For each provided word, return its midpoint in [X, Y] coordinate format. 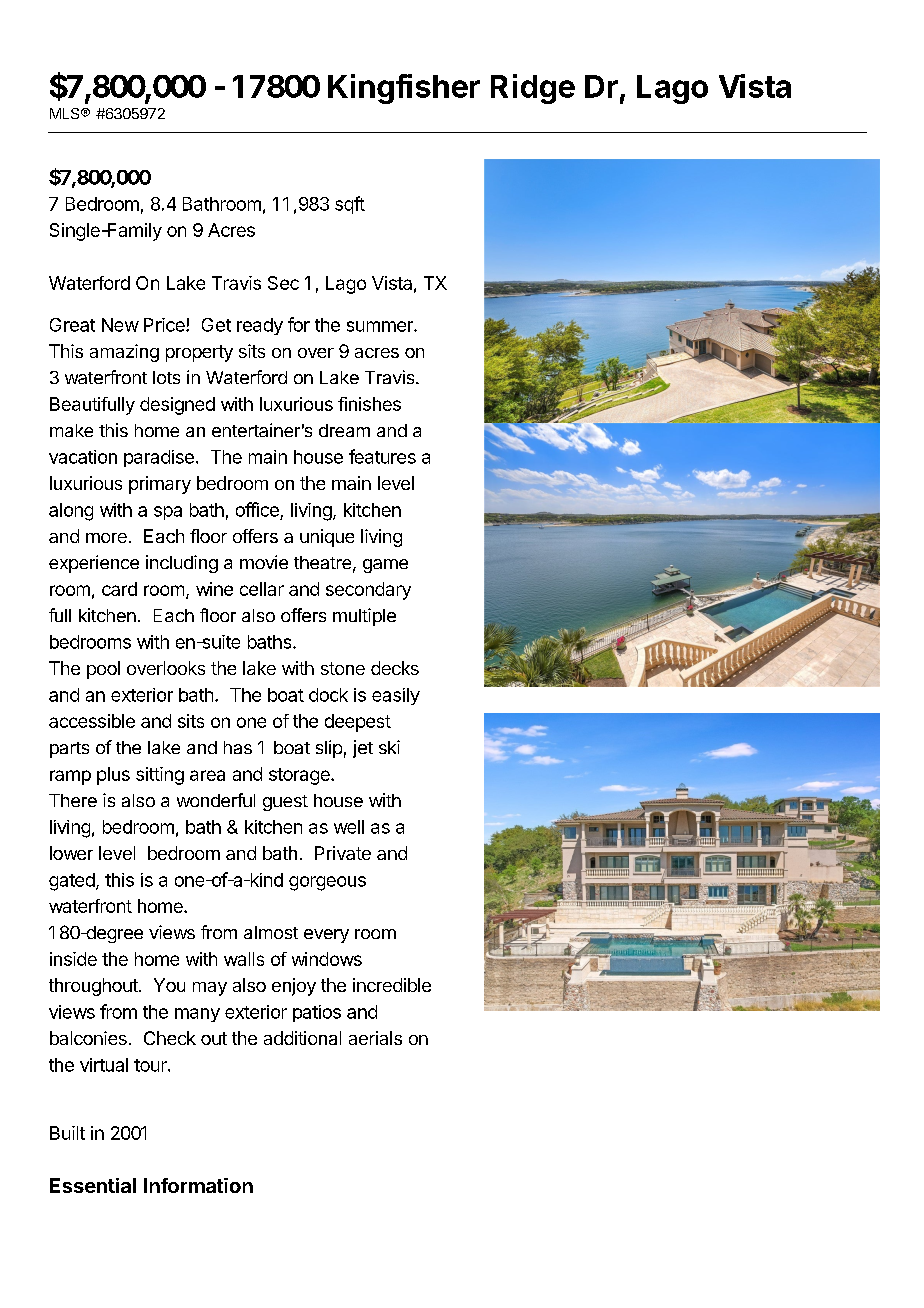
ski [389, 747]
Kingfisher [404, 89]
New [120, 325]
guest [285, 803]
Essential [93, 1185]
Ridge [533, 89]
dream [344, 430]
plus [113, 776]
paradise [159, 458]
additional [302, 1038]
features [382, 456]
